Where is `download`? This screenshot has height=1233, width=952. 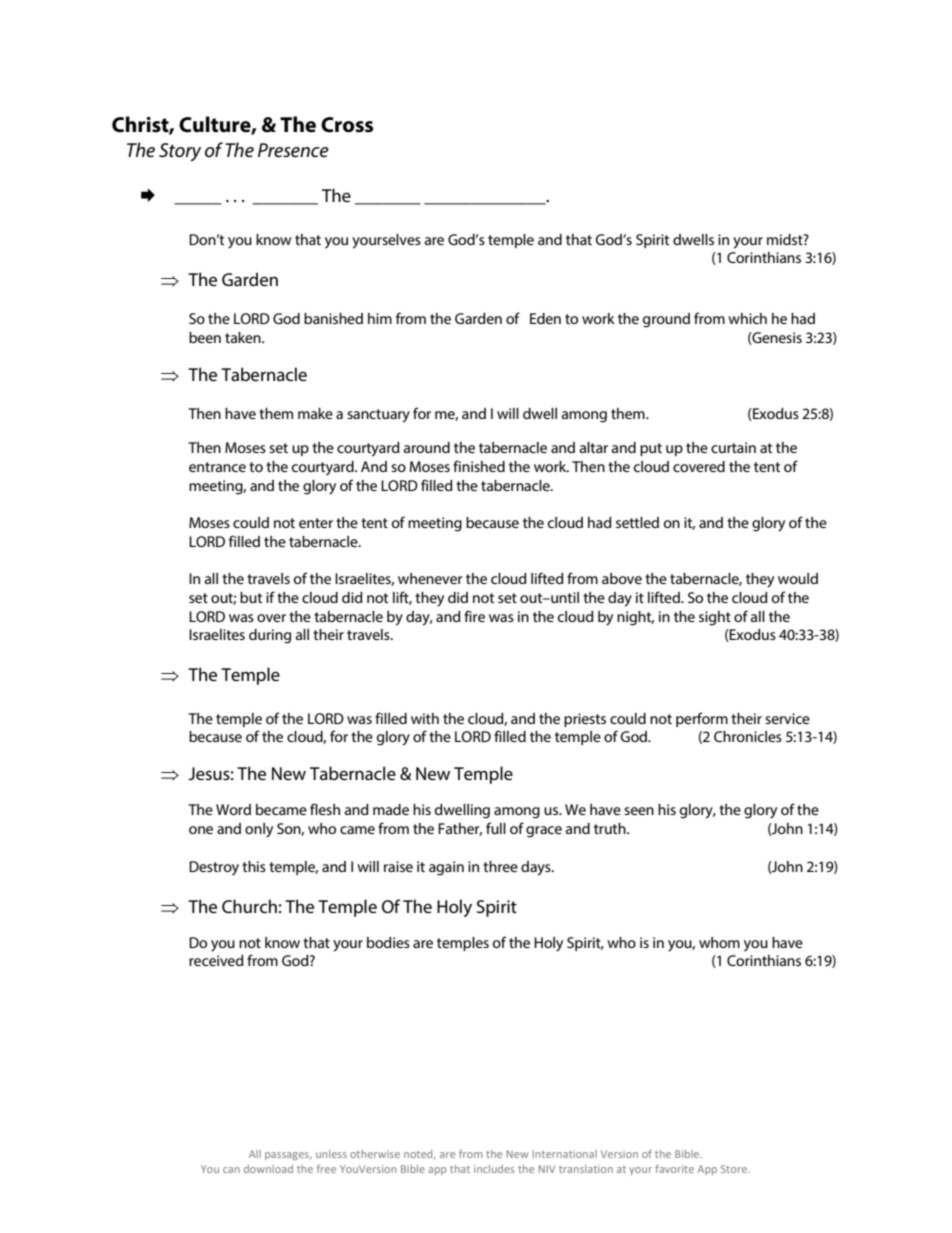 download is located at coordinates (268, 1169).
